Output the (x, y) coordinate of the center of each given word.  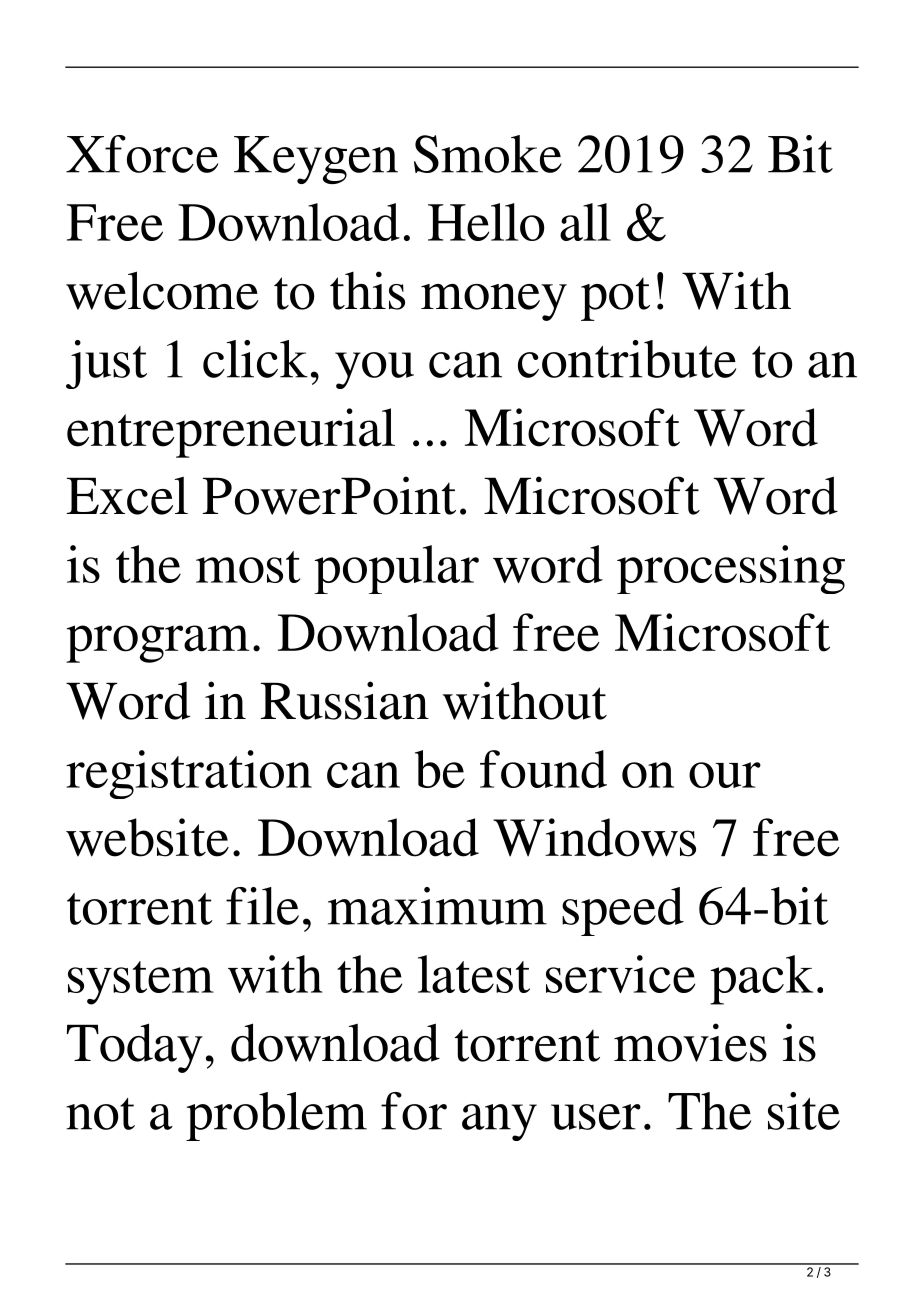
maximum (437, 906)
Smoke (488, 154)
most (248, 567)
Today (135, 1048)
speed (623, 911)
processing (731, 569)
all (585, 222)
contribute (627, 359)
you (374, 370)
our (725, 775)
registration (189, 774)
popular (396, 569)
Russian (345, 700)
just (106, 364)
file (262, 906)
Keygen (316, 160)
